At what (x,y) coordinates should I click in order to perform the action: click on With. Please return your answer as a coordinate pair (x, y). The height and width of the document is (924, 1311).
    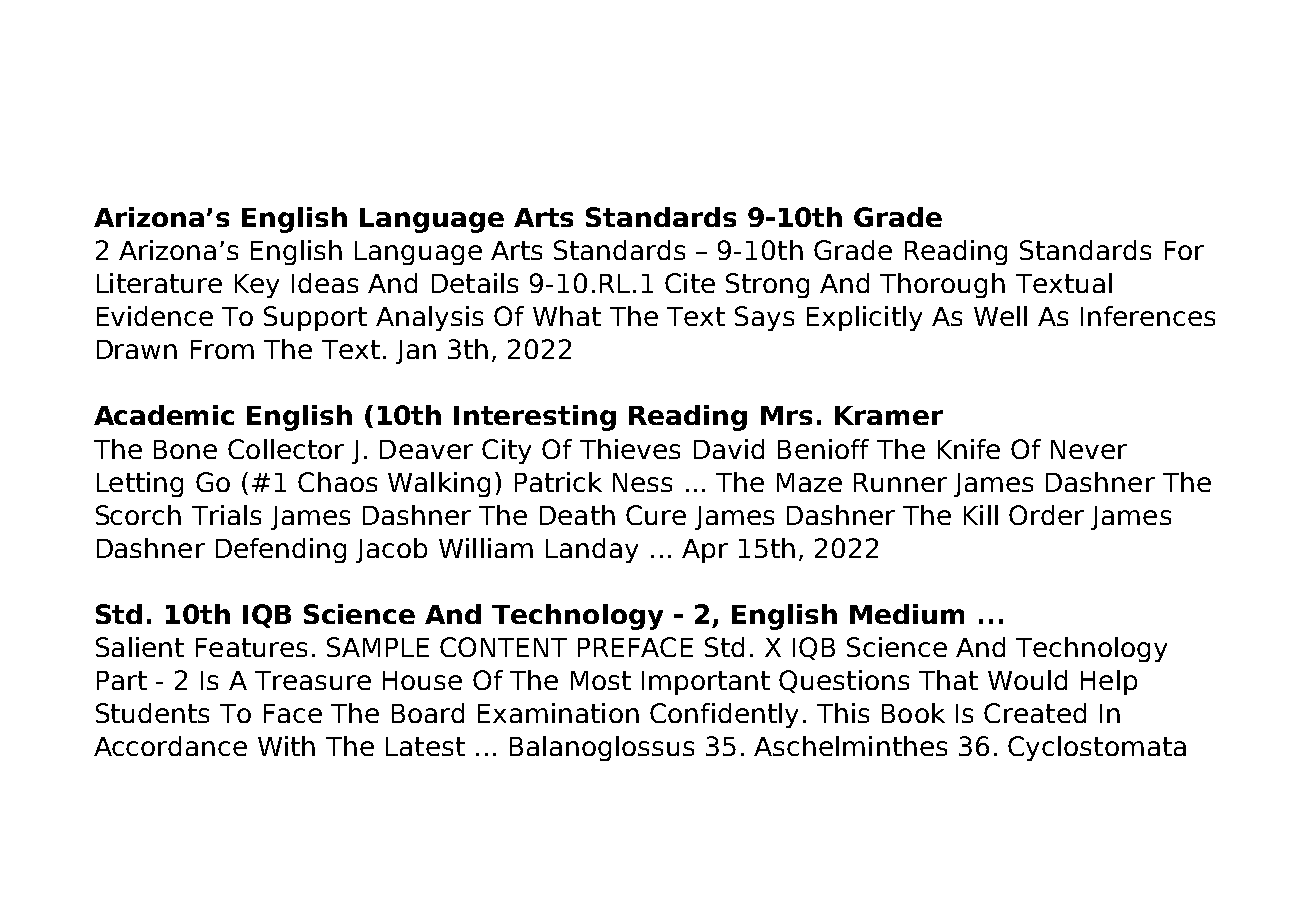
    Looking at the image, I should click on (286, 746).
